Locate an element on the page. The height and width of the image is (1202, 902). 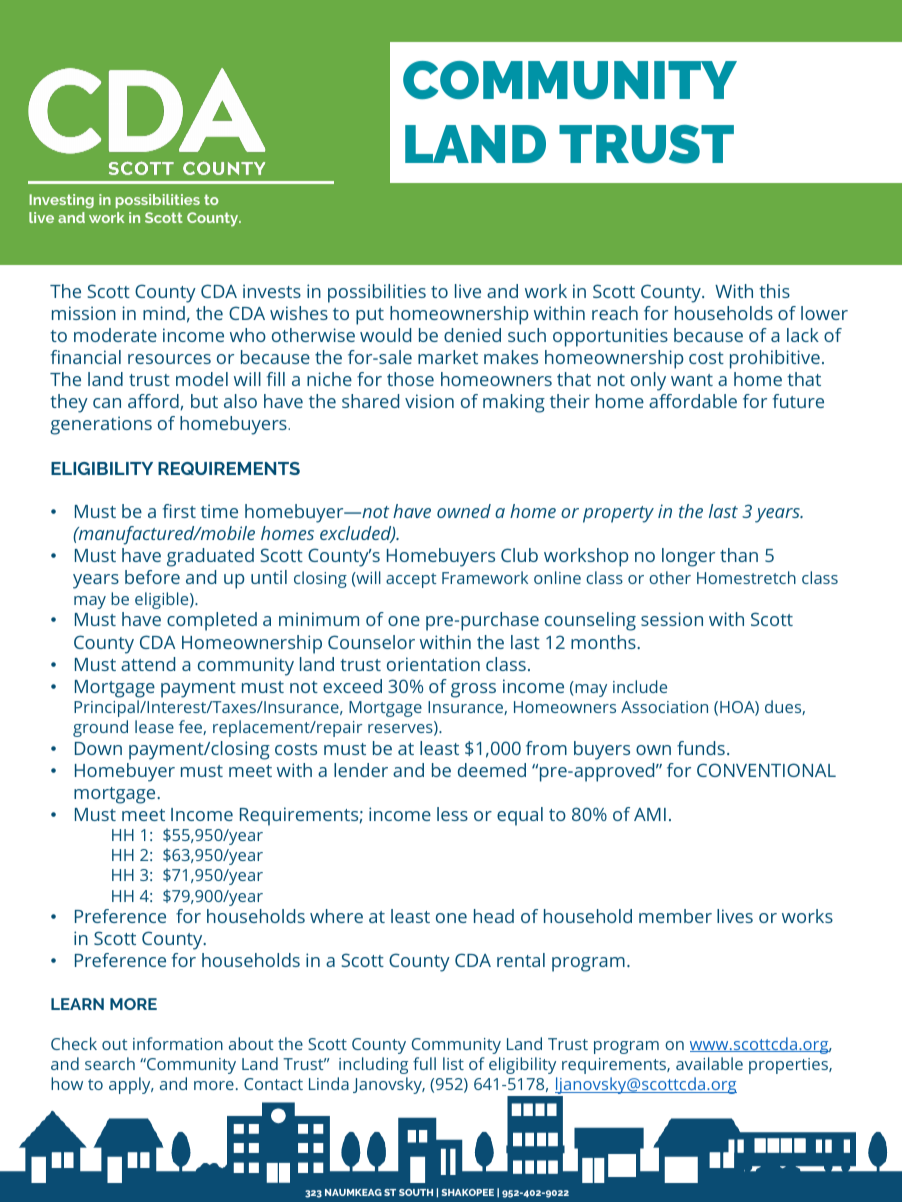
lease is located at coordinates (154, 726).
